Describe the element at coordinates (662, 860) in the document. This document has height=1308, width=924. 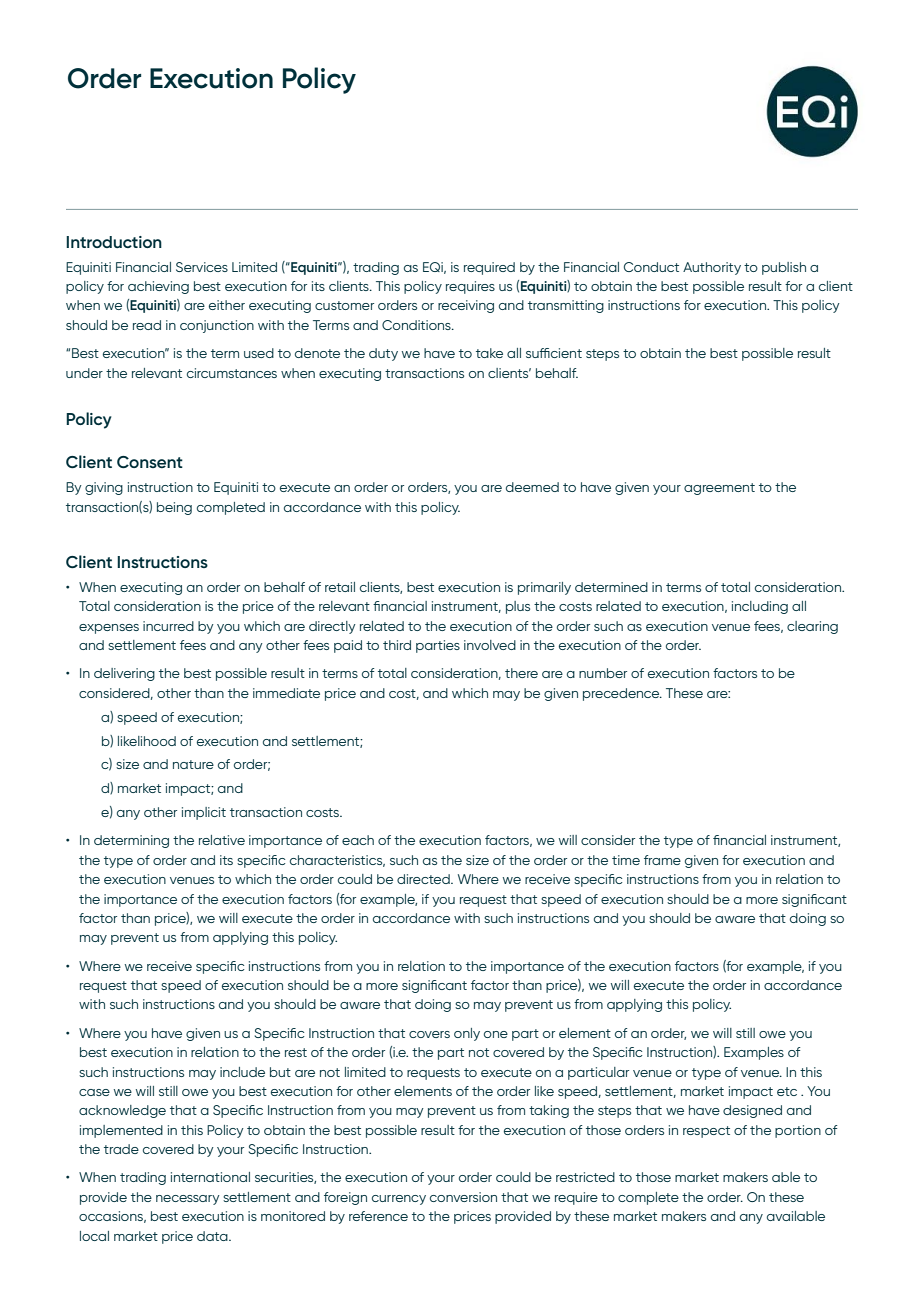
I see `frame` at that location.
